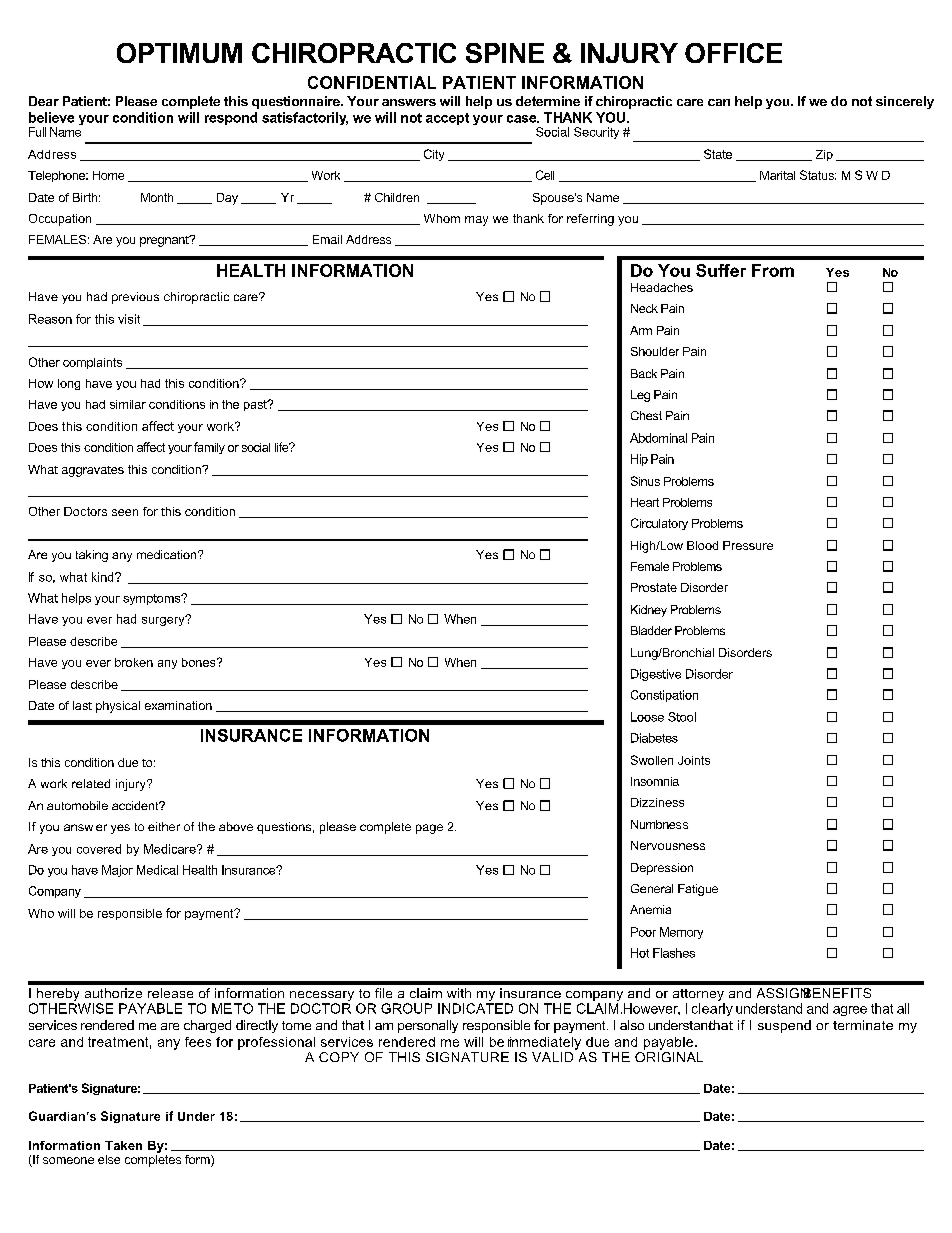 Image resolution: width=952 pixels, height=1233 pixels. What do you see at coordinates (429, 829) in the screenshot?
I see `page` at bounding box center [429, 829].
